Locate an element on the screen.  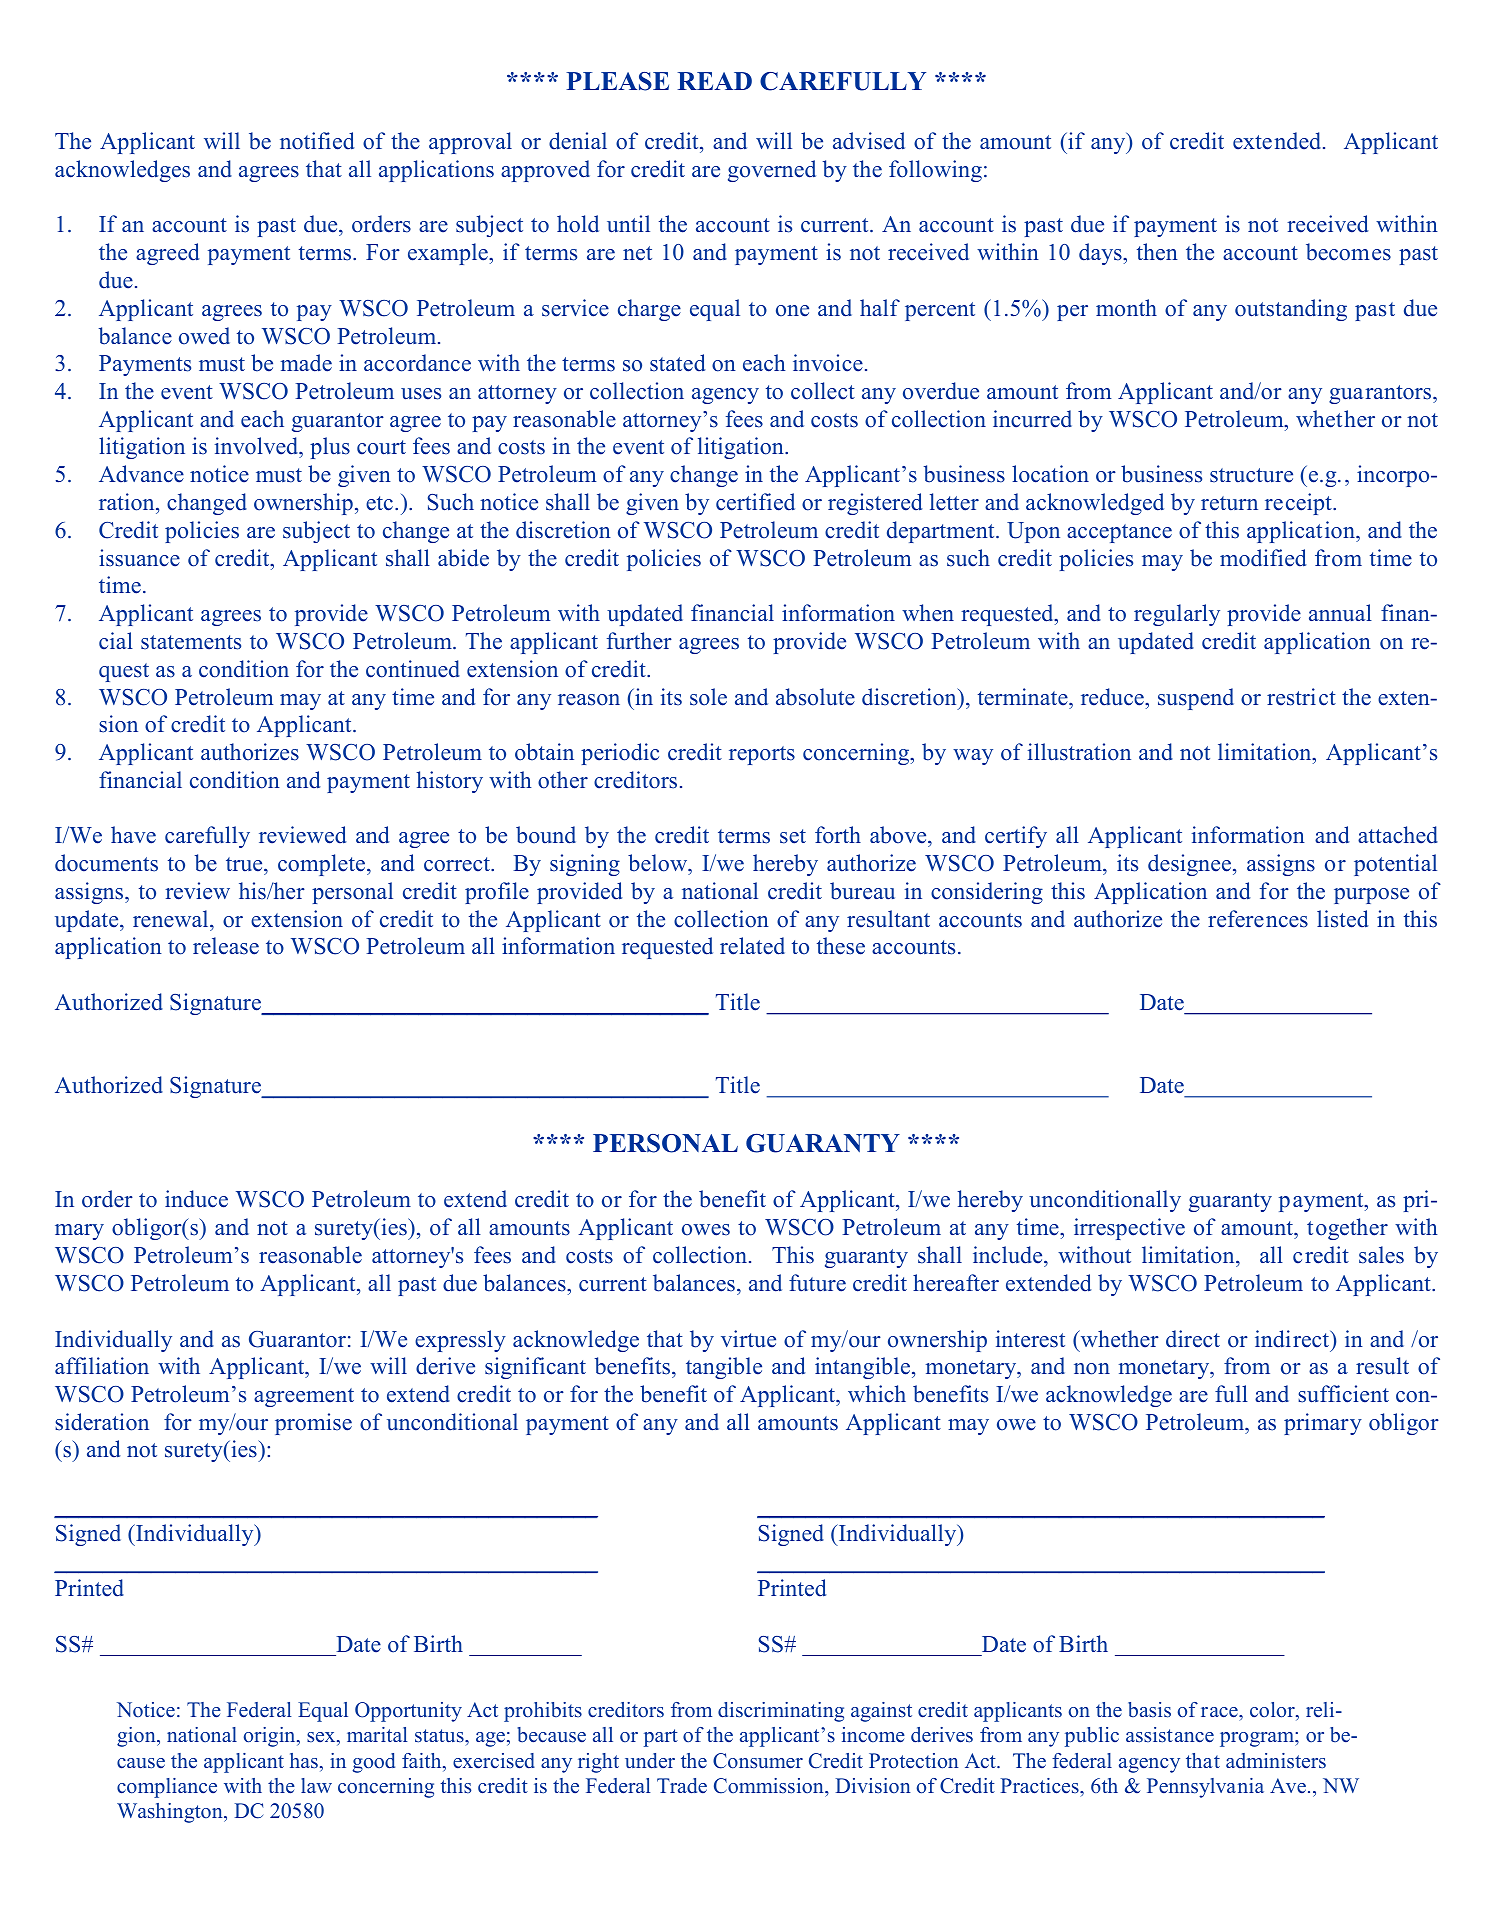
induce is located at coordinates (196, 1199).
